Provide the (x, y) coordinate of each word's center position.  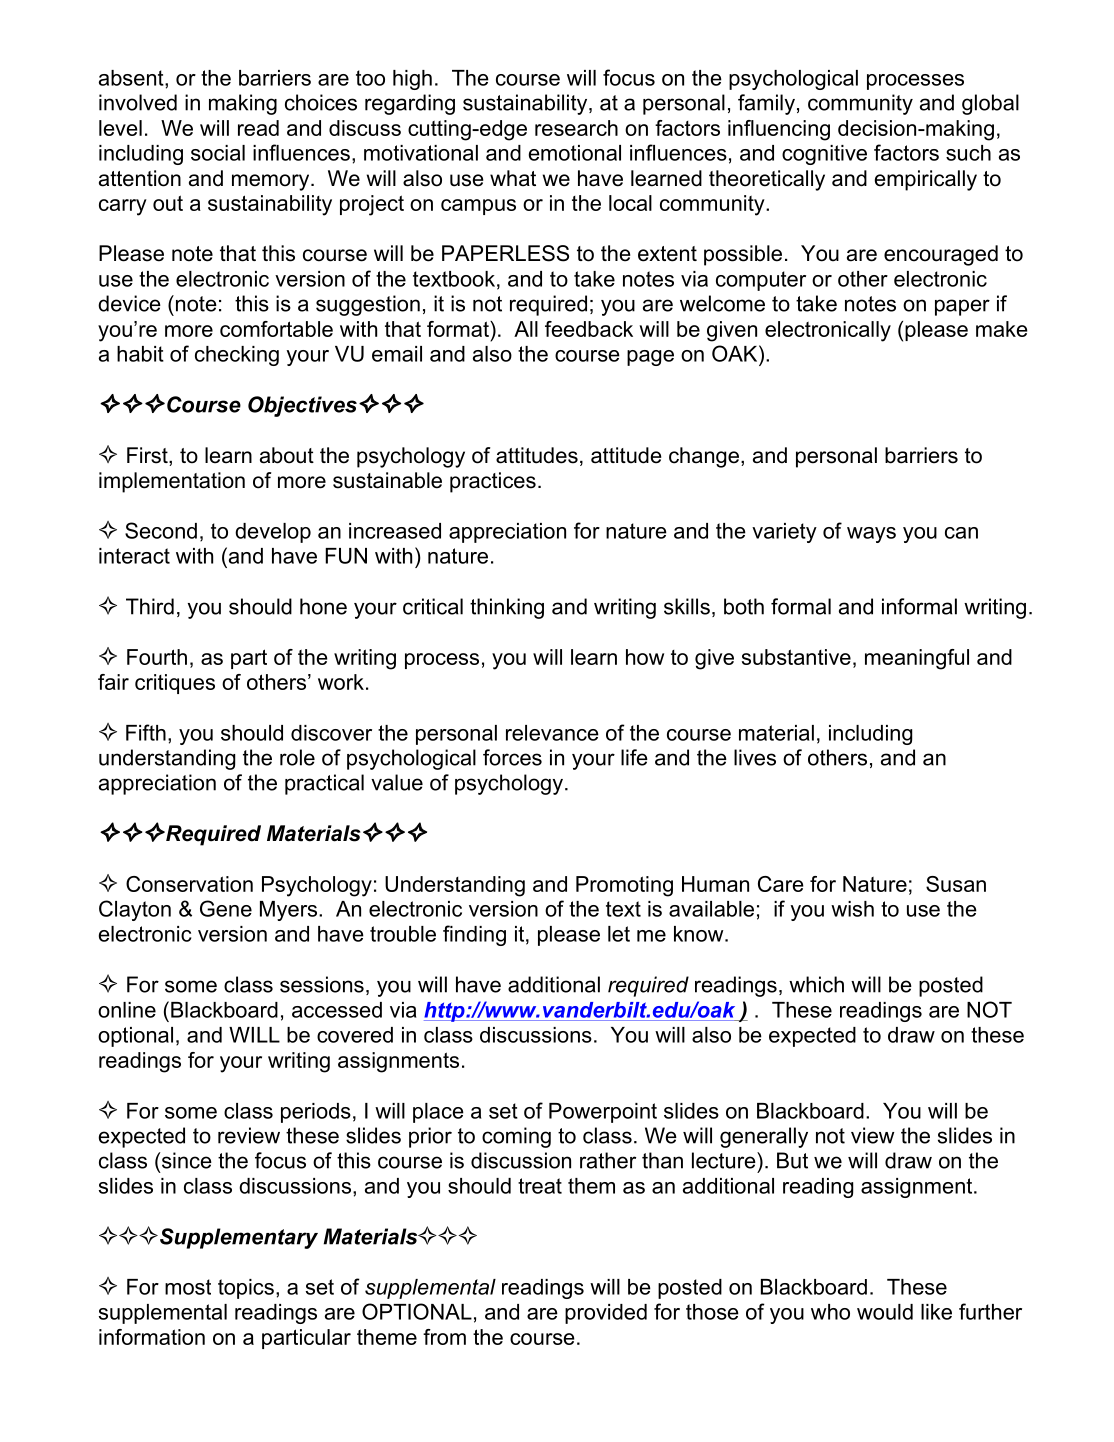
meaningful (917, 659)
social (218, 153)
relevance (552, 733)
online (127, 1010)
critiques (175, 684)
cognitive (824, 155)
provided (606, 1314)
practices (493, 482)
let (619, 934)
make (1002, 329)
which (816, 984)
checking (237, 356)
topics (246, 1289)
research (576, 128)
